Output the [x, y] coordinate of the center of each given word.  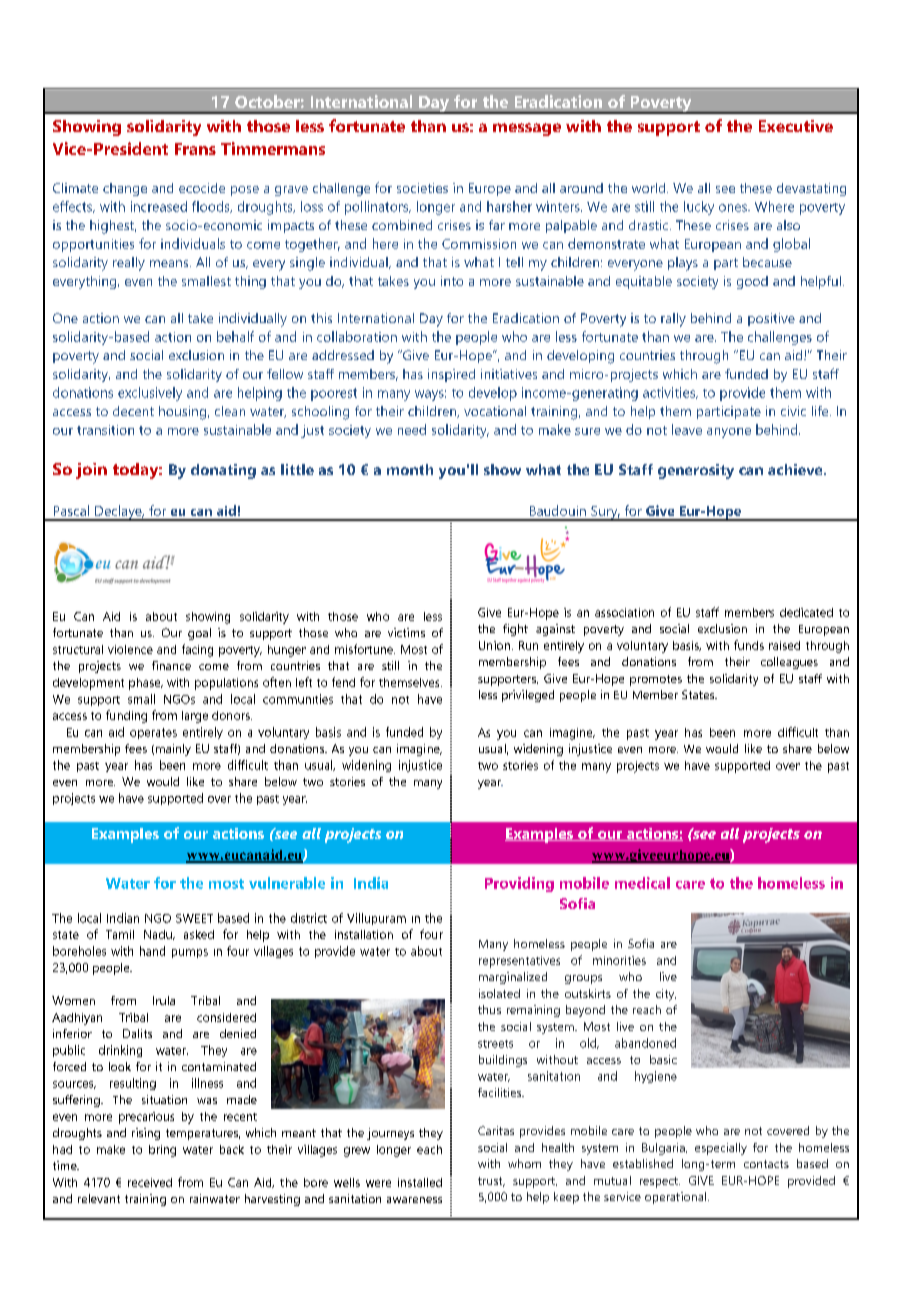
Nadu [159, 935]
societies [422, 188]
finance [171, 665]
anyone [729, 433]
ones [734, 208]
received [150, 1182]
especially [721, 1149]
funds [749, 645]
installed [420, 1182]
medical [642, 883]
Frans [195, 149]
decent [133, 411]
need [412, 429]
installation [364, 934]
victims [406, 632]
